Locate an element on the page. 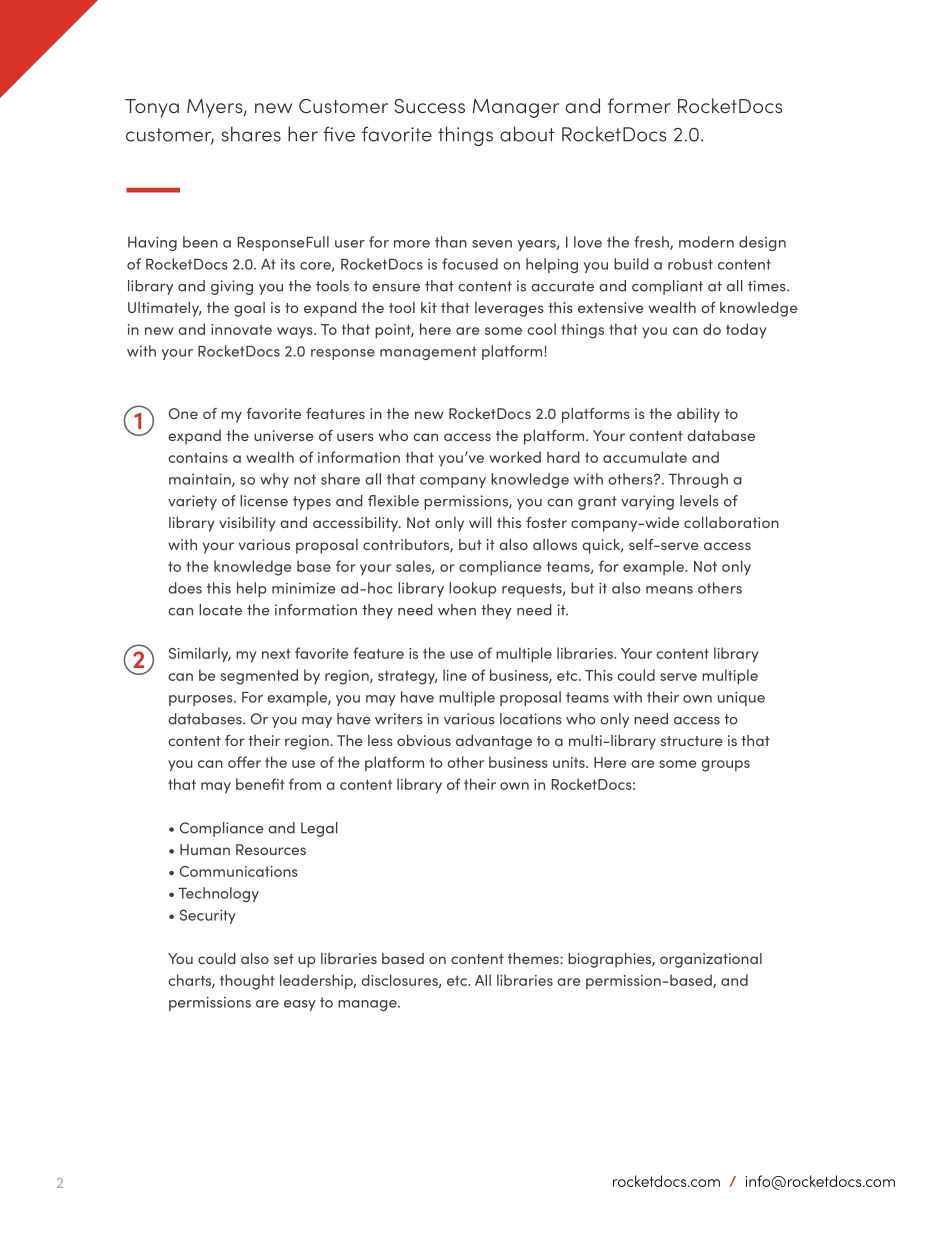  visibility is located at coordinates (247, 524).
